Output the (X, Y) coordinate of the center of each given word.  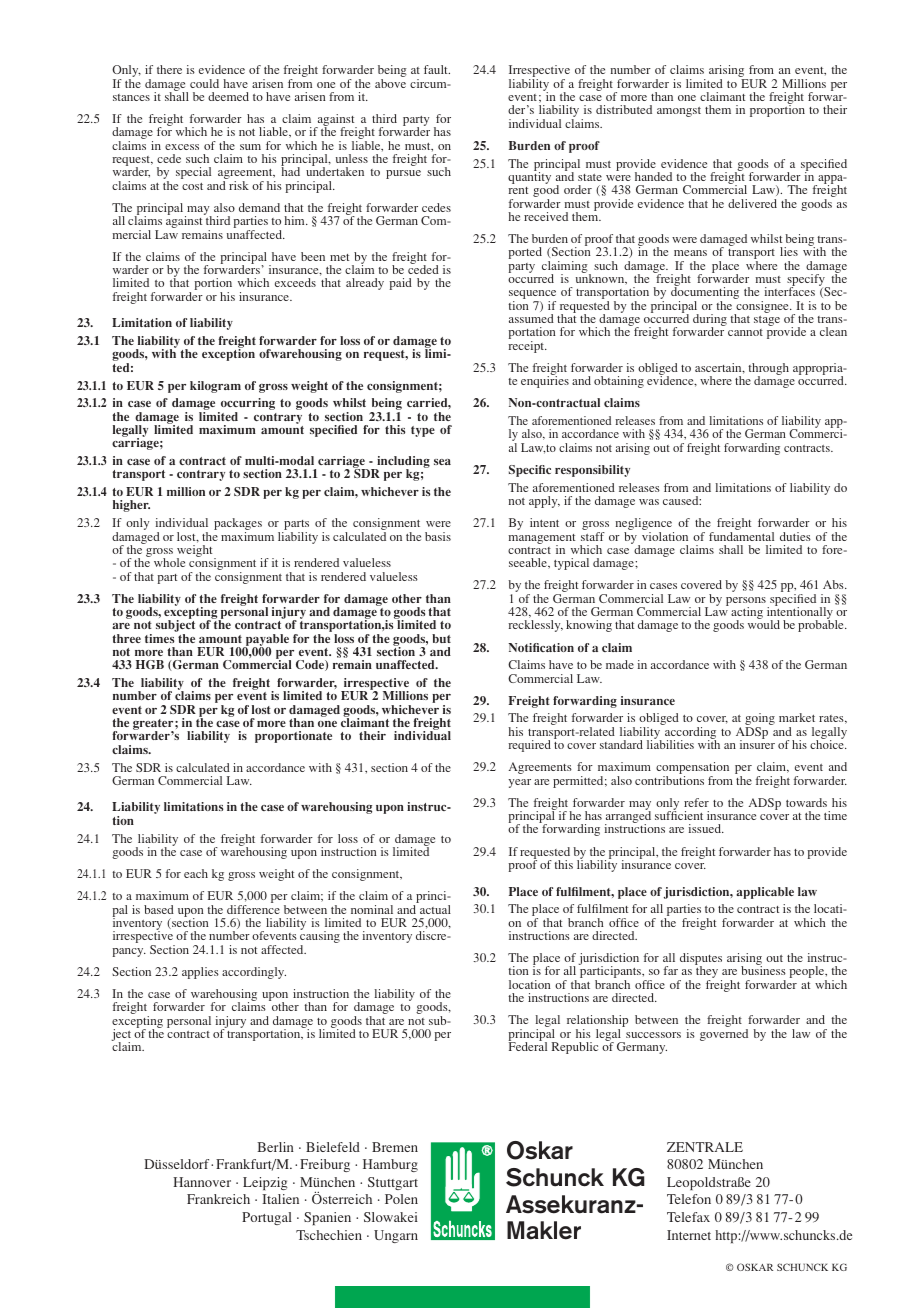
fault (437, 69)
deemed (228, 96)
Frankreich (218, 1199)
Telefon (689, 1199)
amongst (679, 112)
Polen (401, 1199)
